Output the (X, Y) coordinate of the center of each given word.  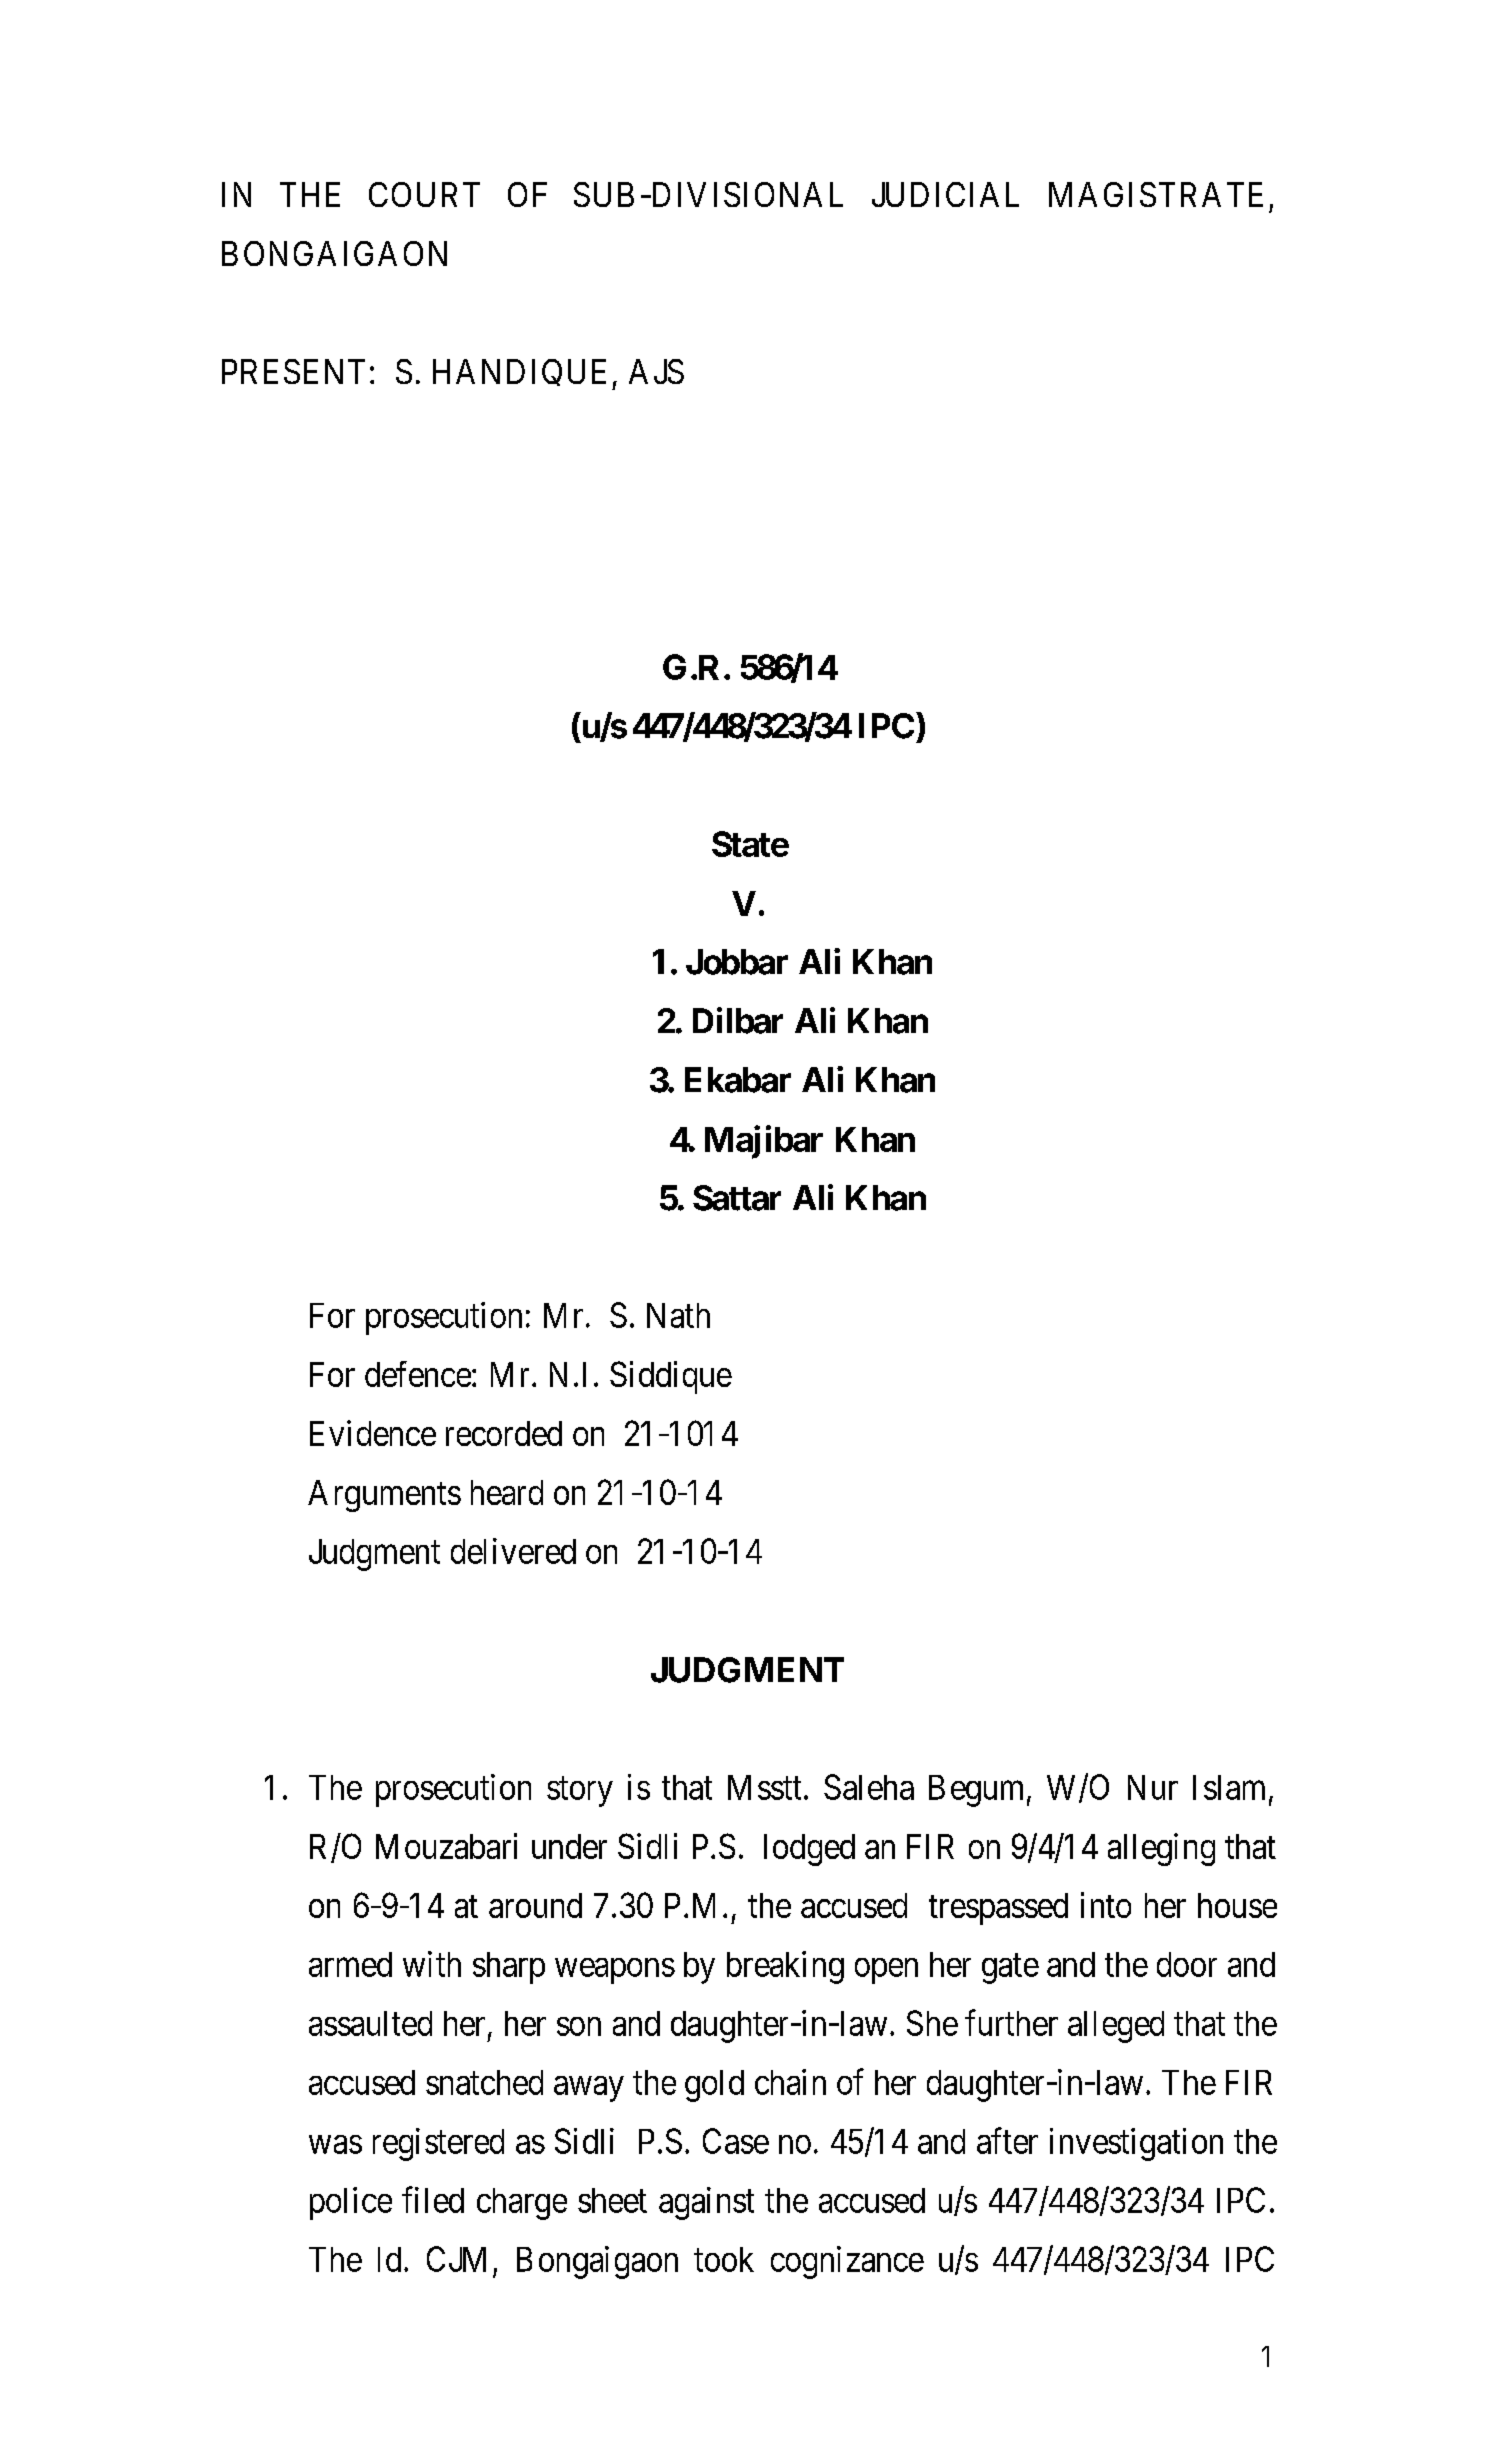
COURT (424, 194)
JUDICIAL (945, 194)
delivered (513, 1551)
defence (418, 1374)
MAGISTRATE (1156, 194)
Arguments (384, 1496)
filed (433, 2200)
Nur (1153, 1787)
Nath (678, 1315)
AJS (656, 371)
